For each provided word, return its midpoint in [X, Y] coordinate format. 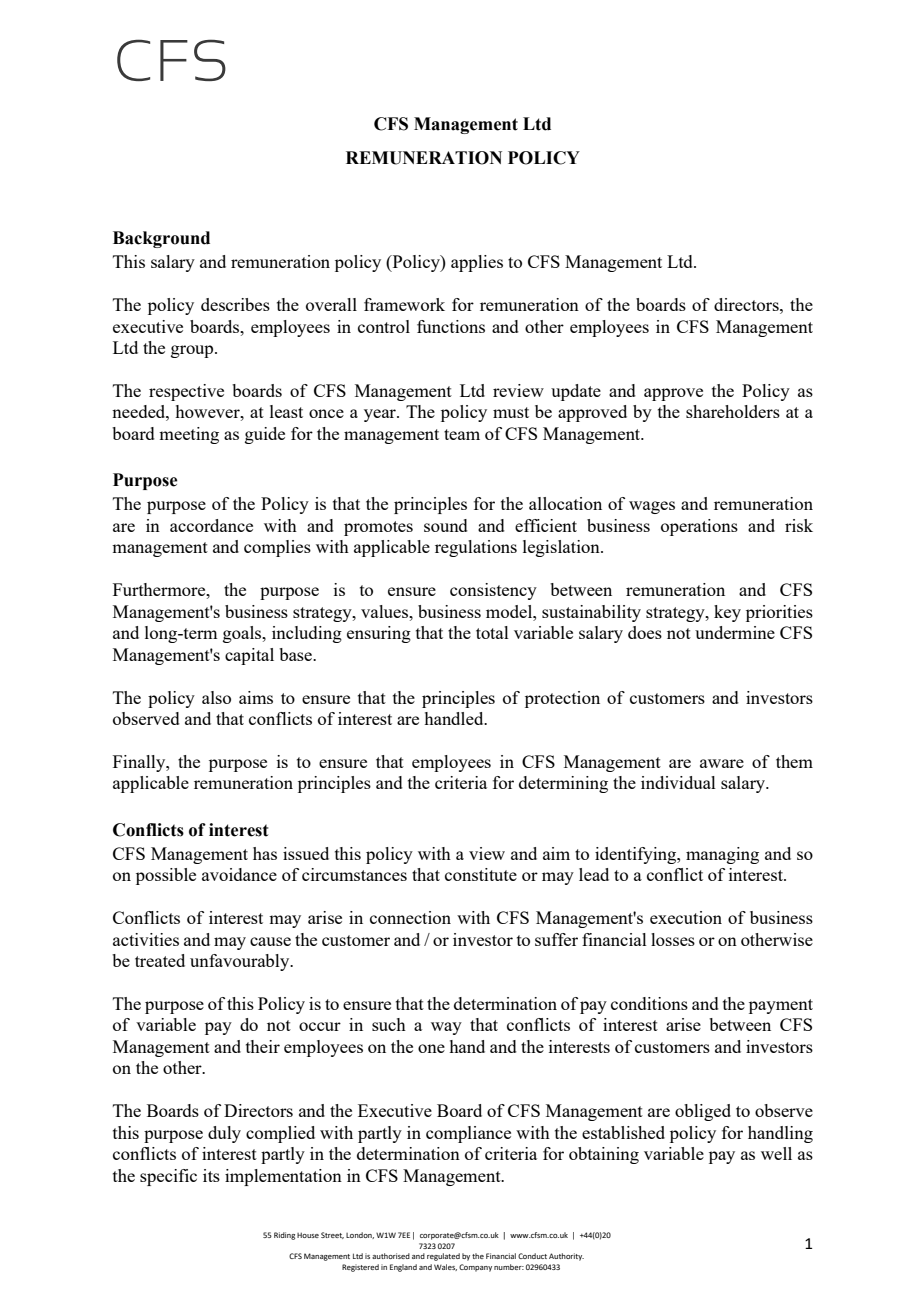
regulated [443, 1257]
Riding [284, 1236]
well [776, 1153]
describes [235, 304]
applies [477, 263]
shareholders [733, 411]
